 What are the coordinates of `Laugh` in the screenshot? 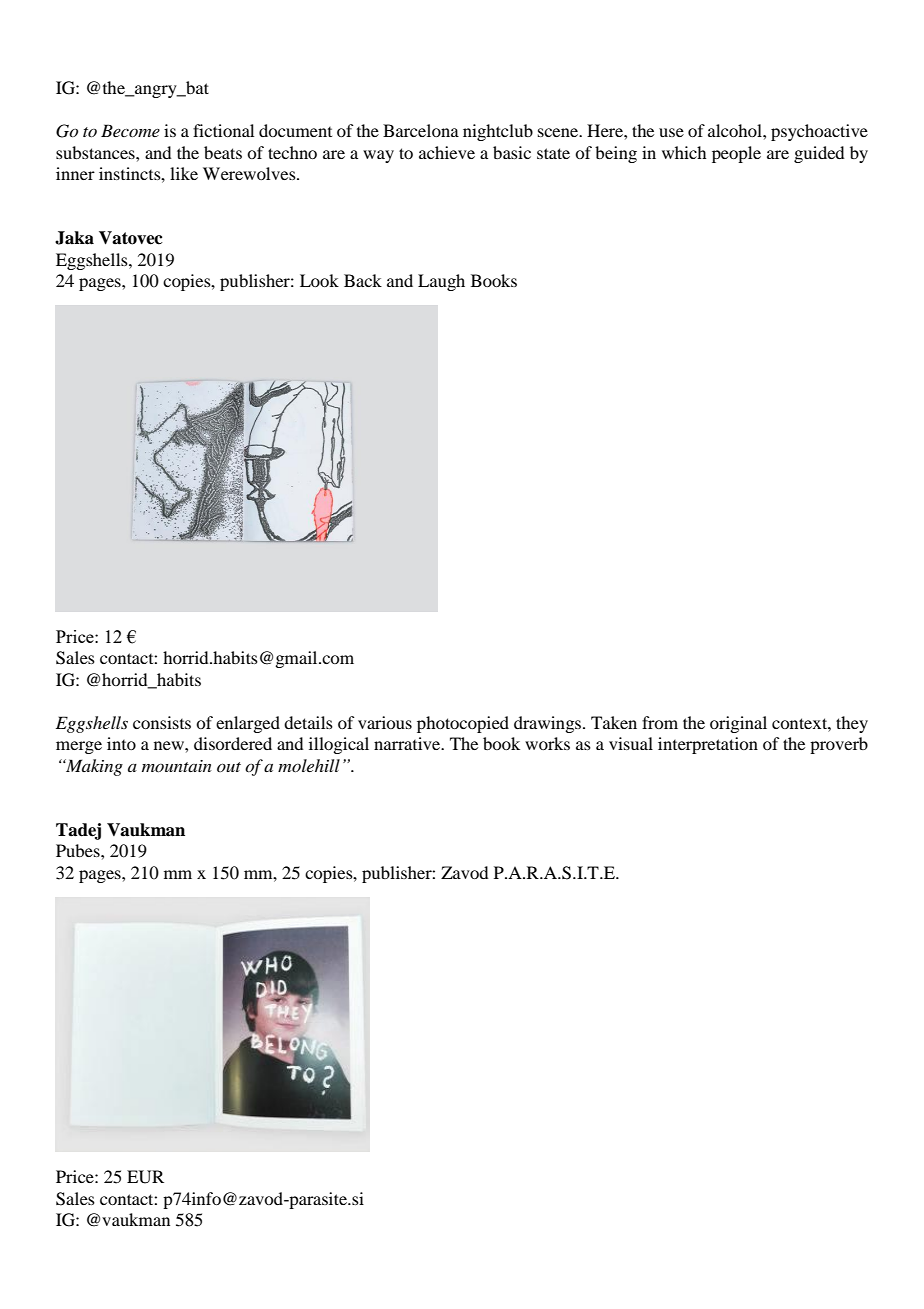 It's located at (441, 282).
